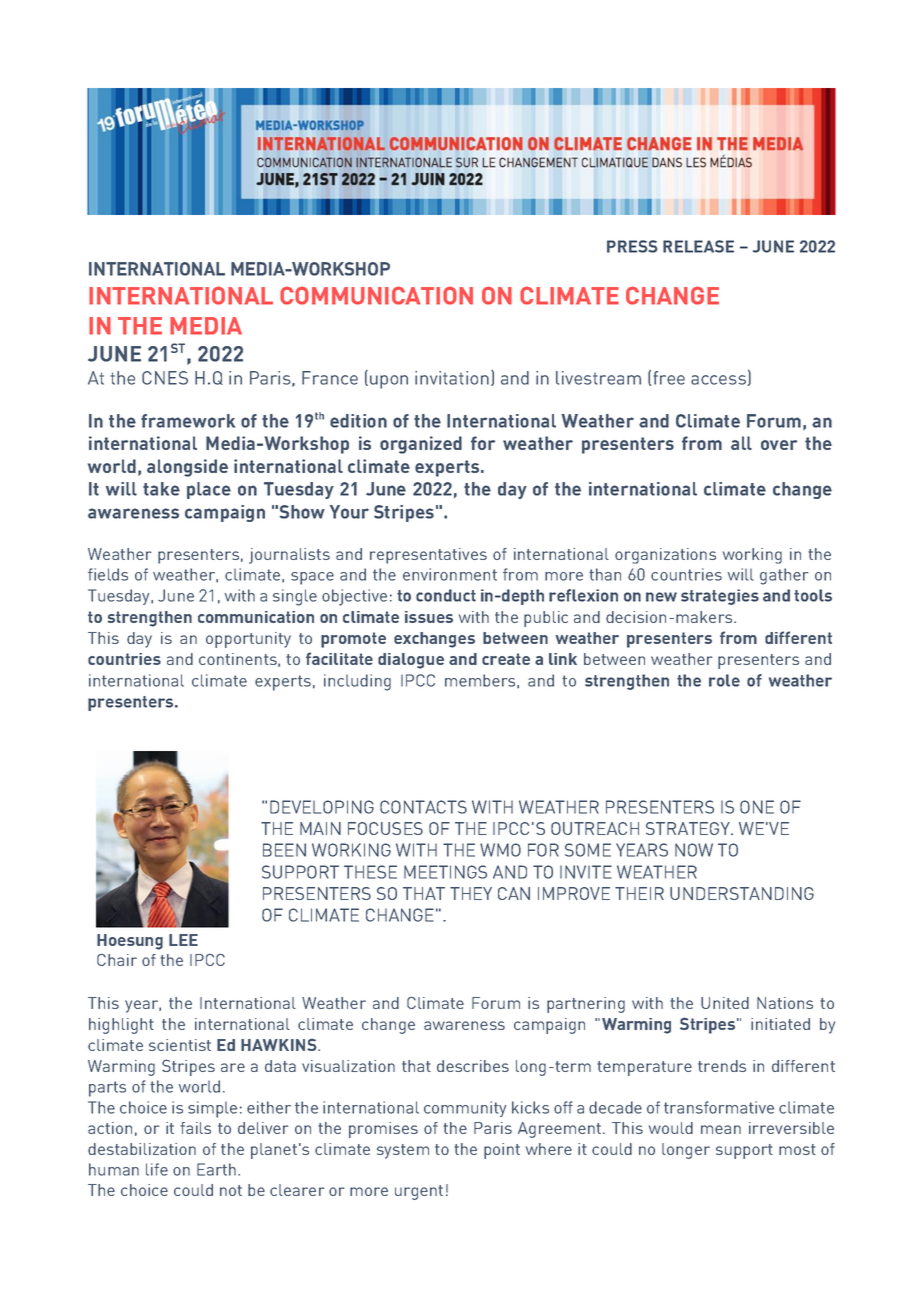 The width and height of the screenshot is (924, 1307). What do you see at coordinates (502, 1151) in the screenshot?
I see `point` at bounding box center [502, 1151].
